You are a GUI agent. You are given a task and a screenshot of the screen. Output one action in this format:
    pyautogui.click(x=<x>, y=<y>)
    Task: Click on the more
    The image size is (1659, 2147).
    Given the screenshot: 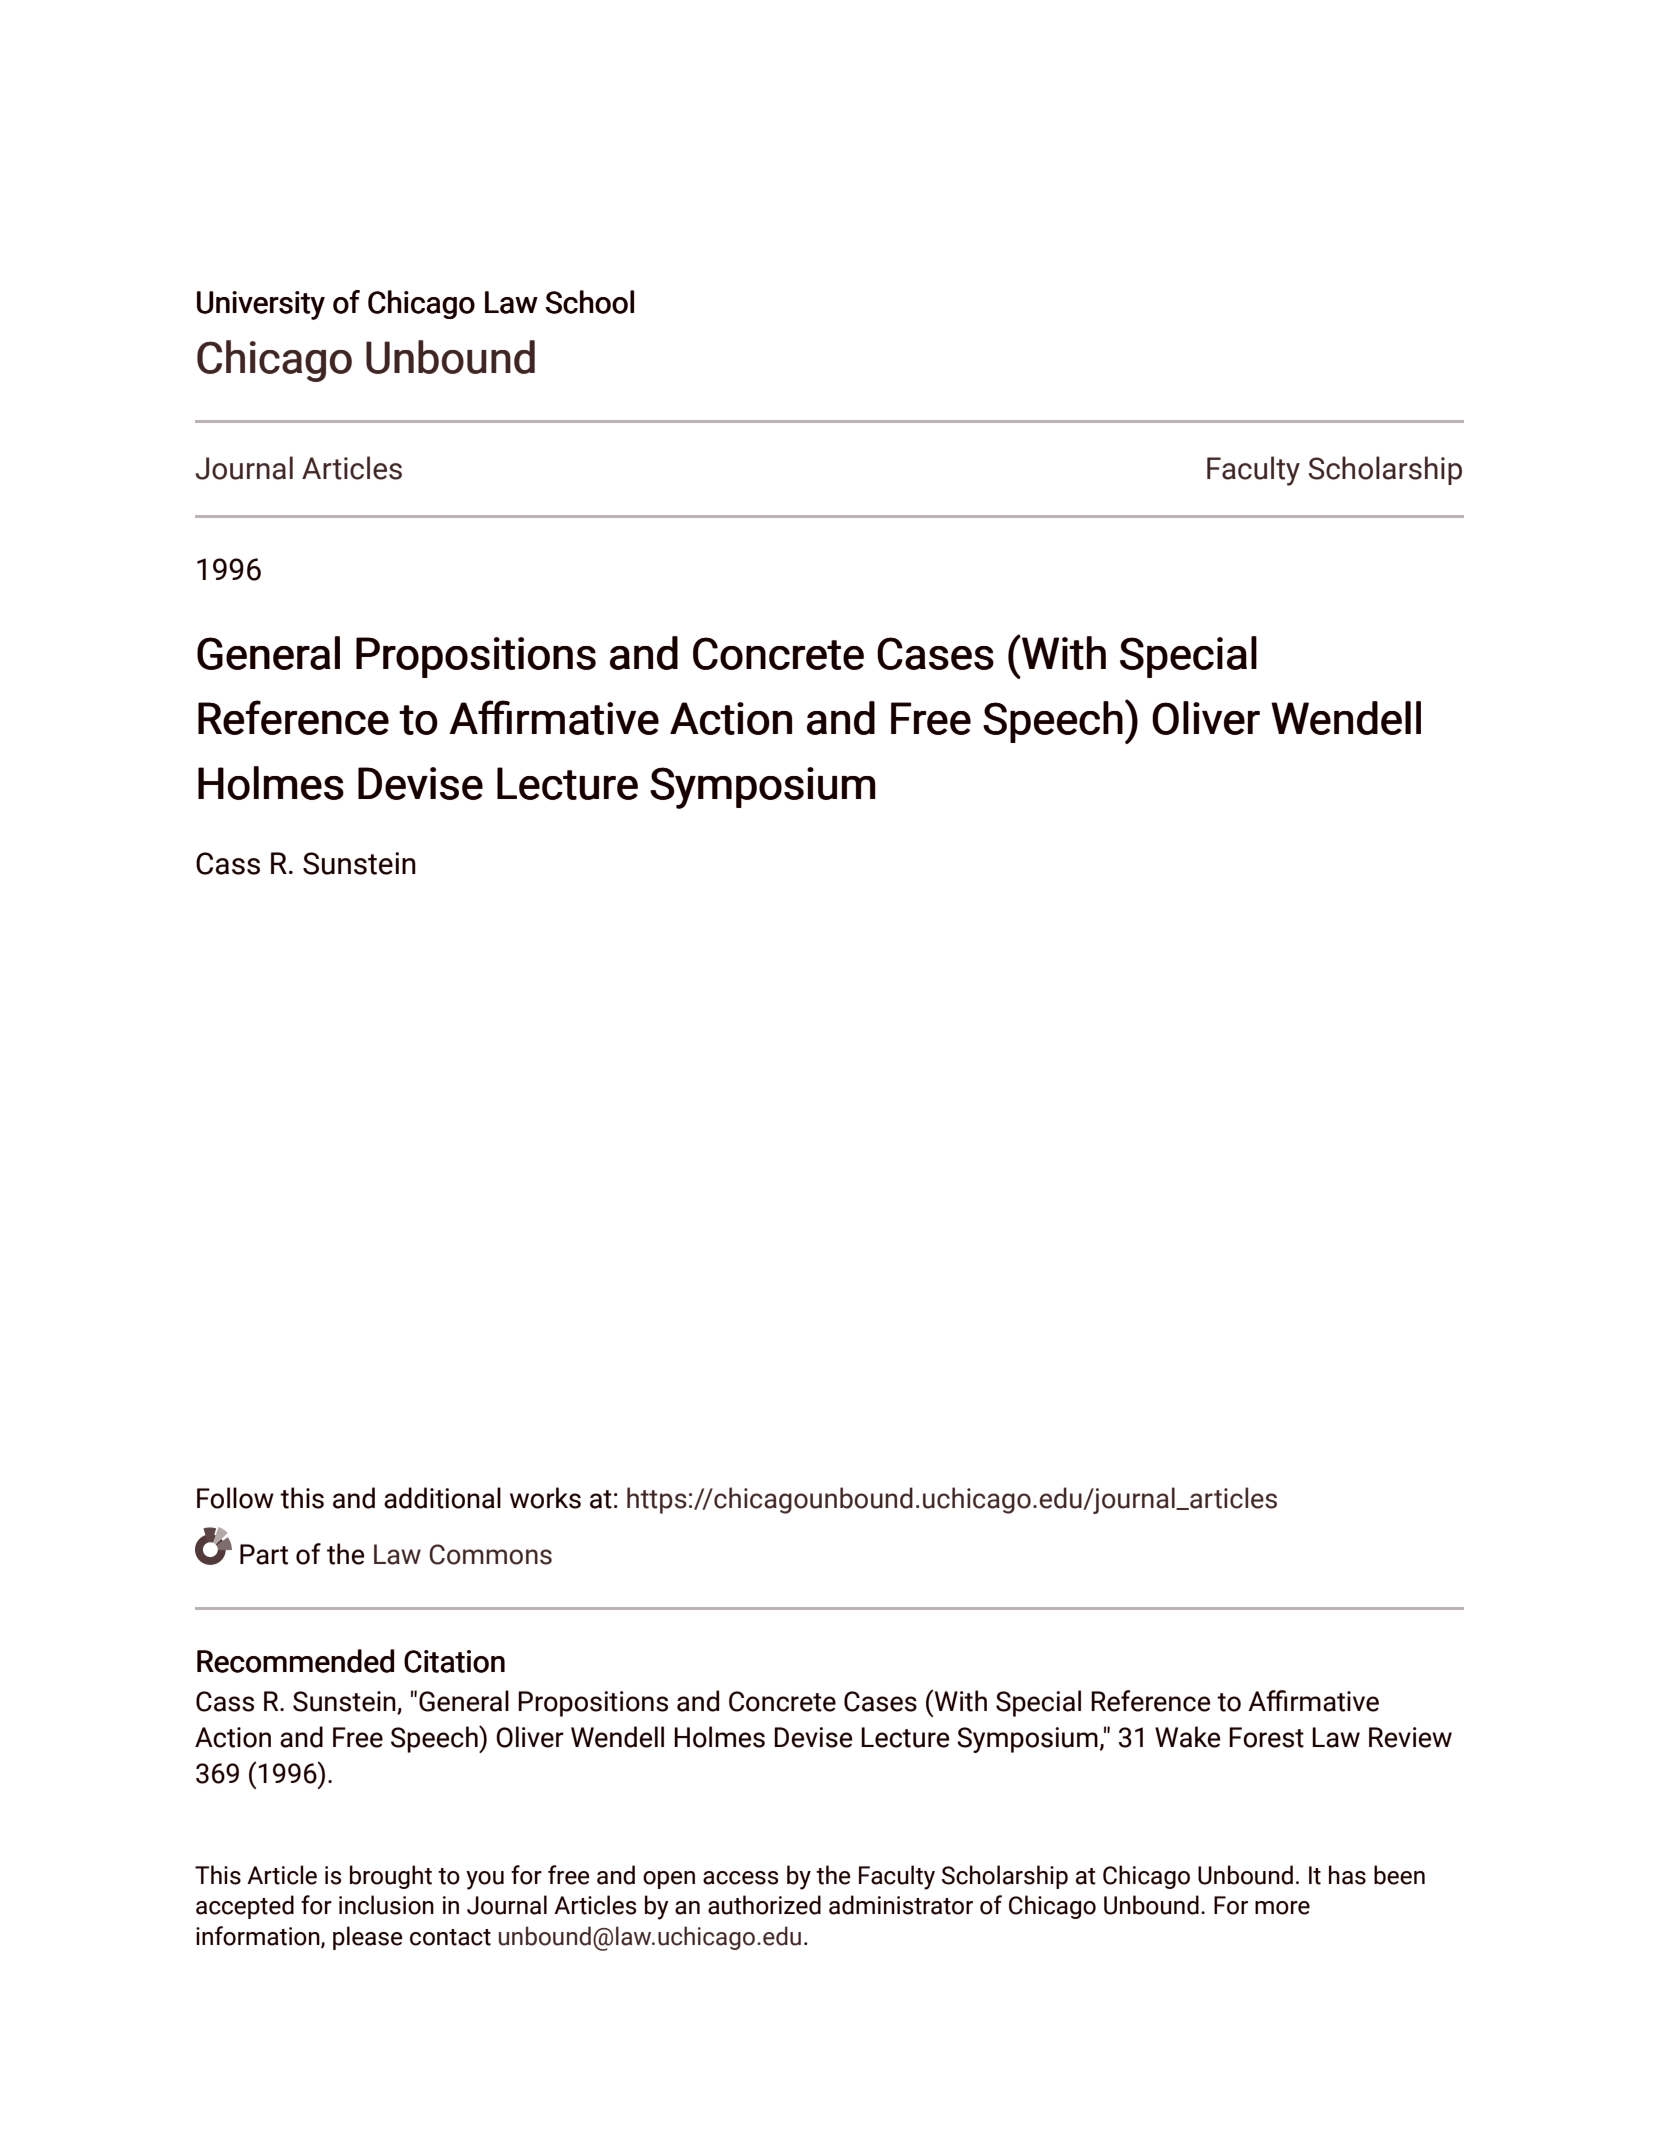 What is the action you would take?
    pyautogui.click(x=1282, y=1908)
